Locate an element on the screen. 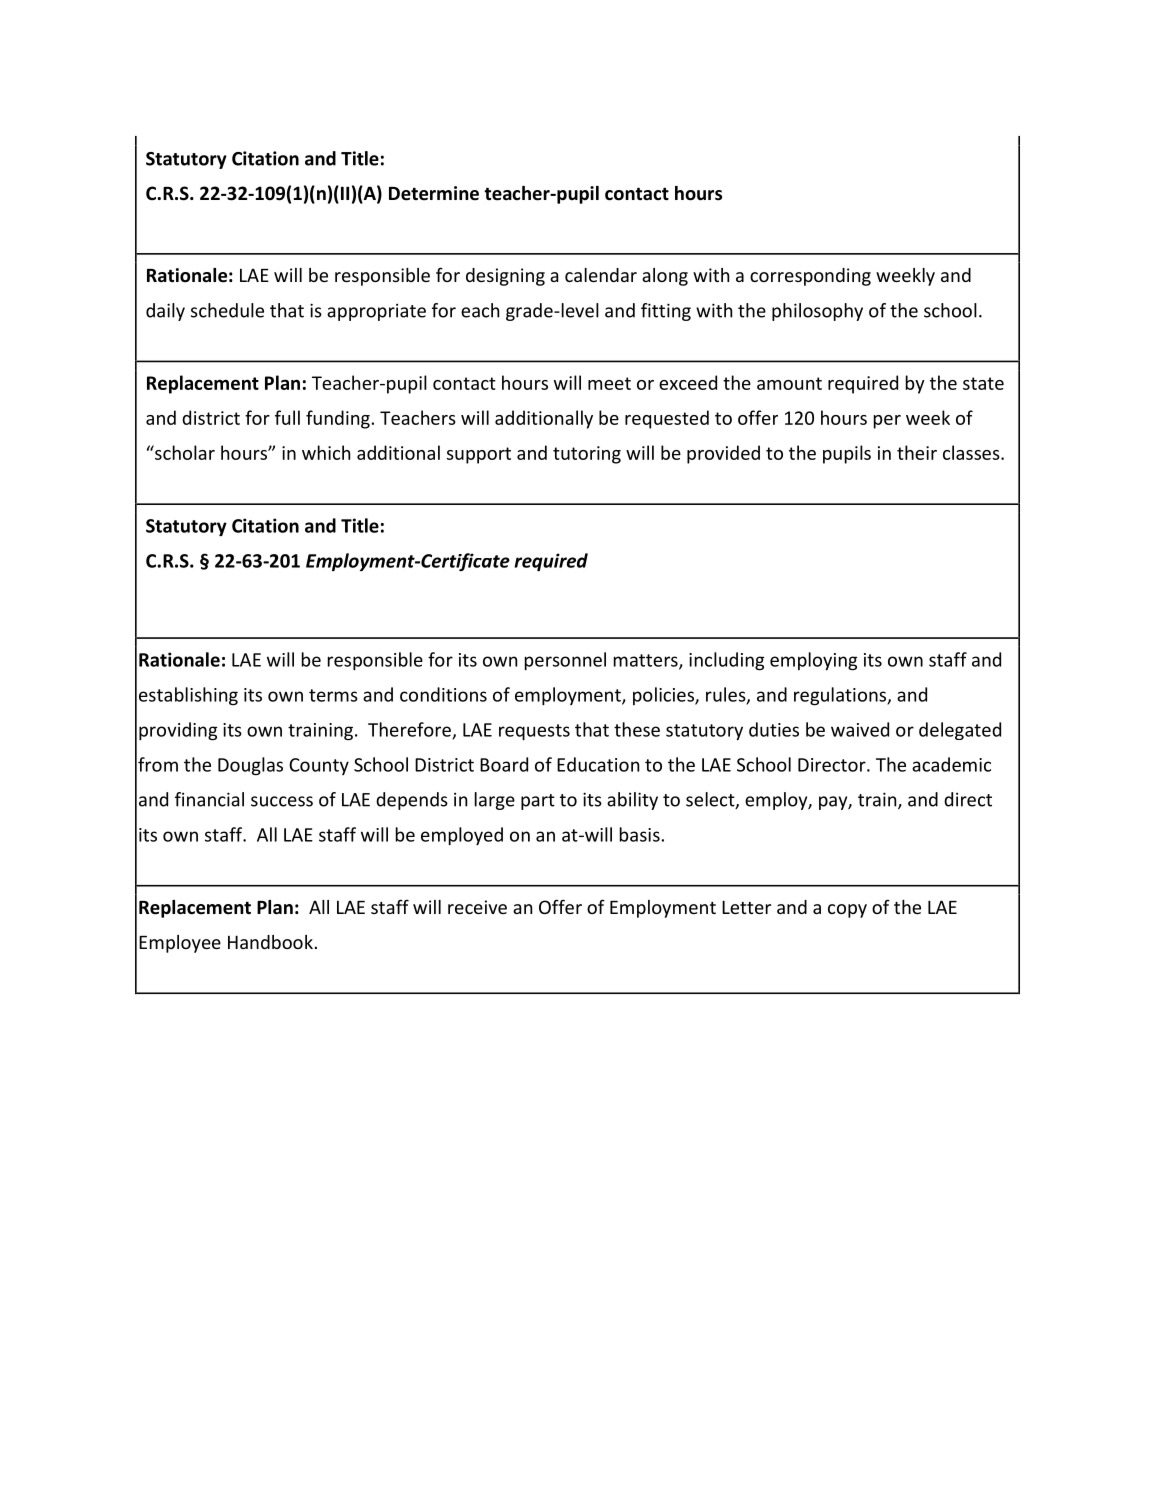 The width and height of the screenshot is (1155, 1495). waived is located at coordinates (860, 729).
